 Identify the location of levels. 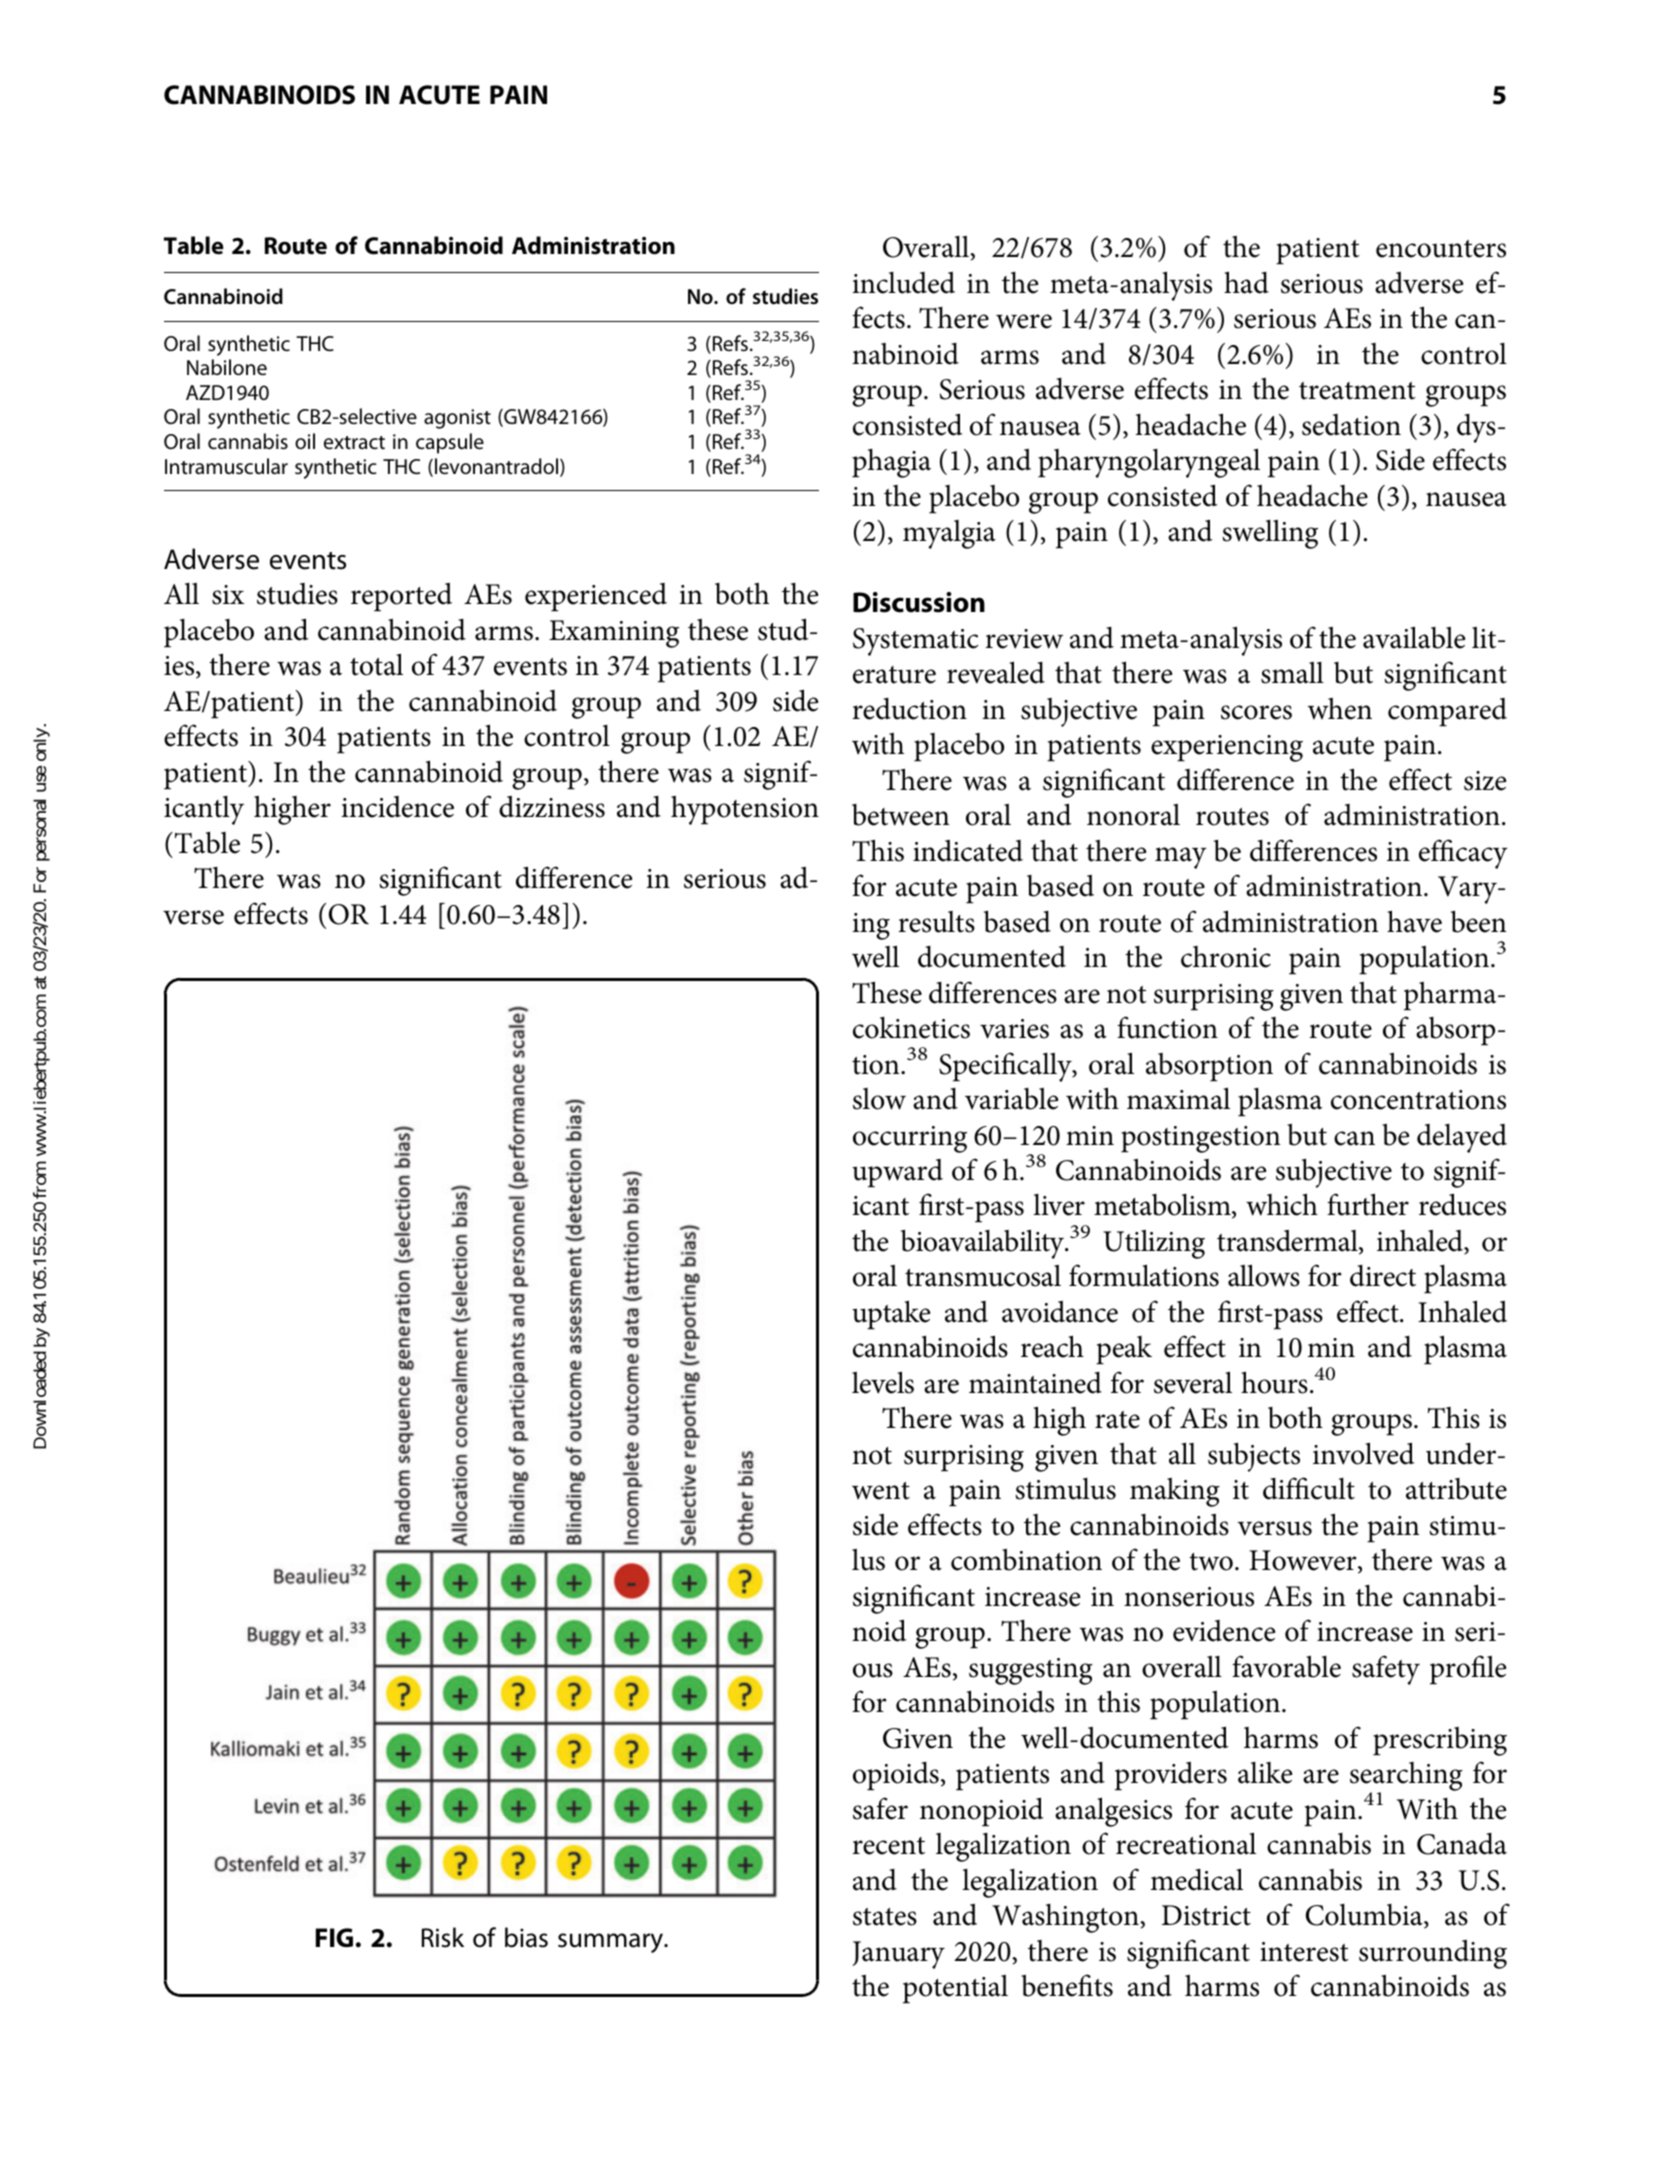
(883, 1382).
